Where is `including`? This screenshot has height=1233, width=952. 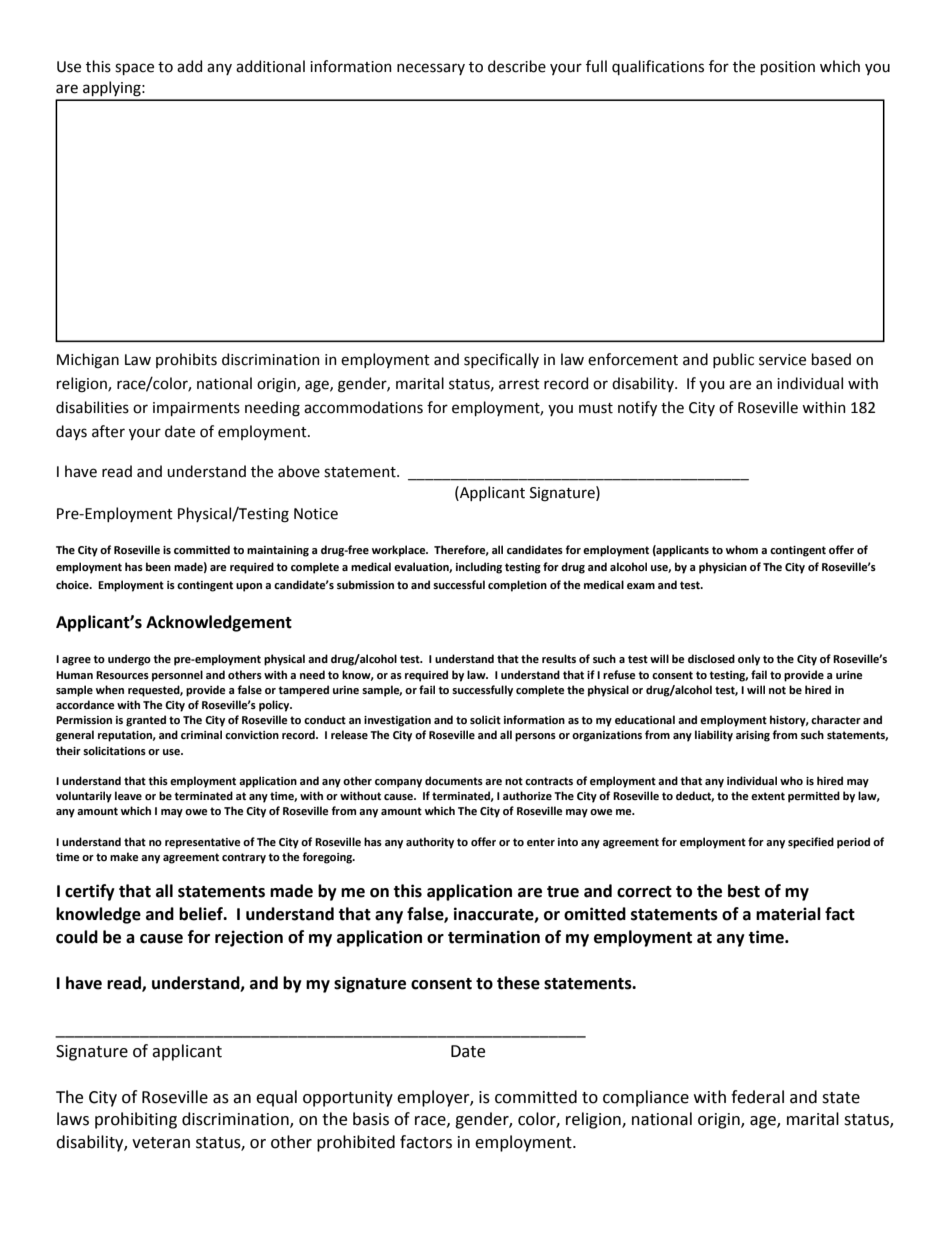
including is located at coordinates (479, 568).
